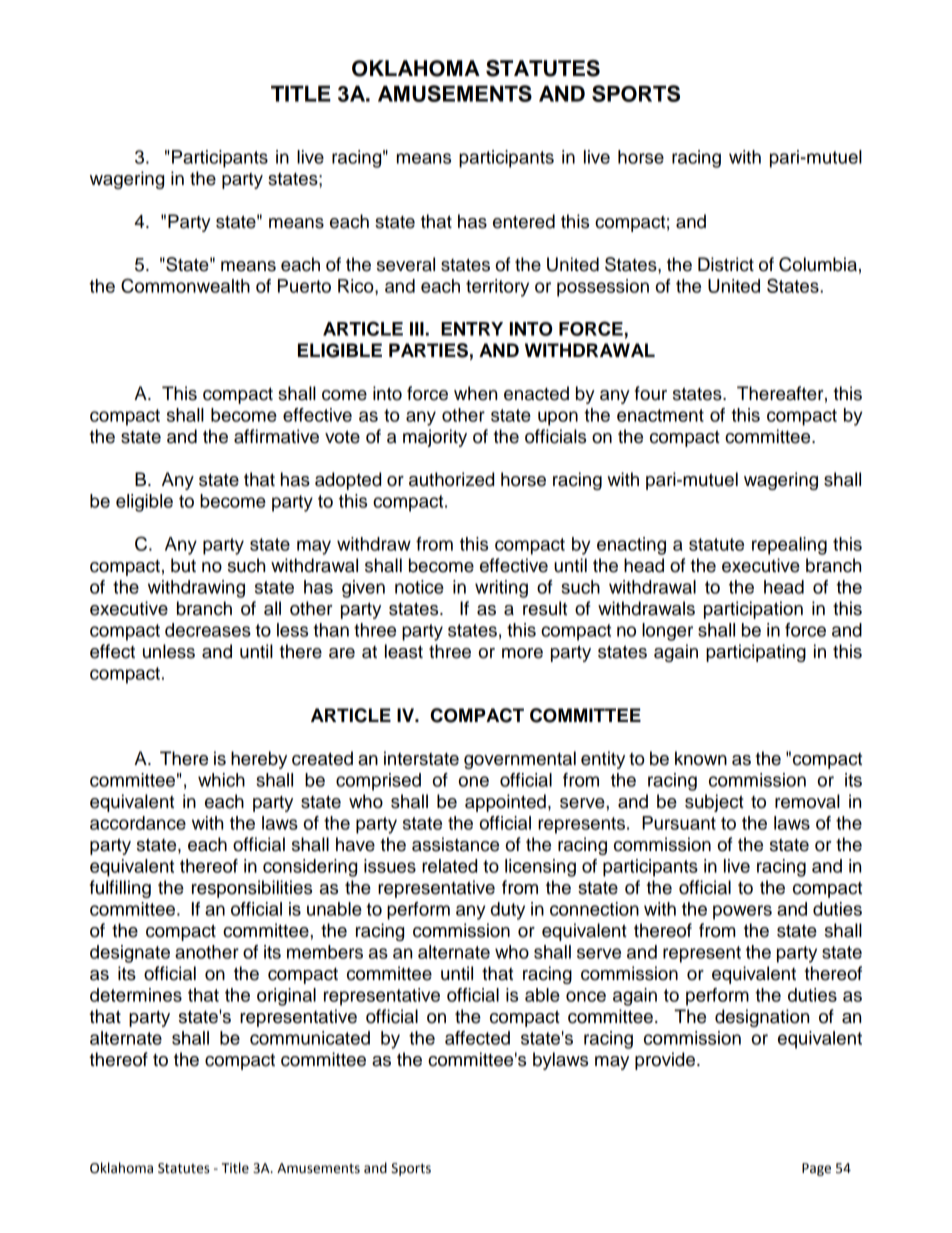 The width and height of the image is (952, 1233). What do you see at coordinates (756, 653) in the image?
I see `participating` at bounding box center [756, 653].
